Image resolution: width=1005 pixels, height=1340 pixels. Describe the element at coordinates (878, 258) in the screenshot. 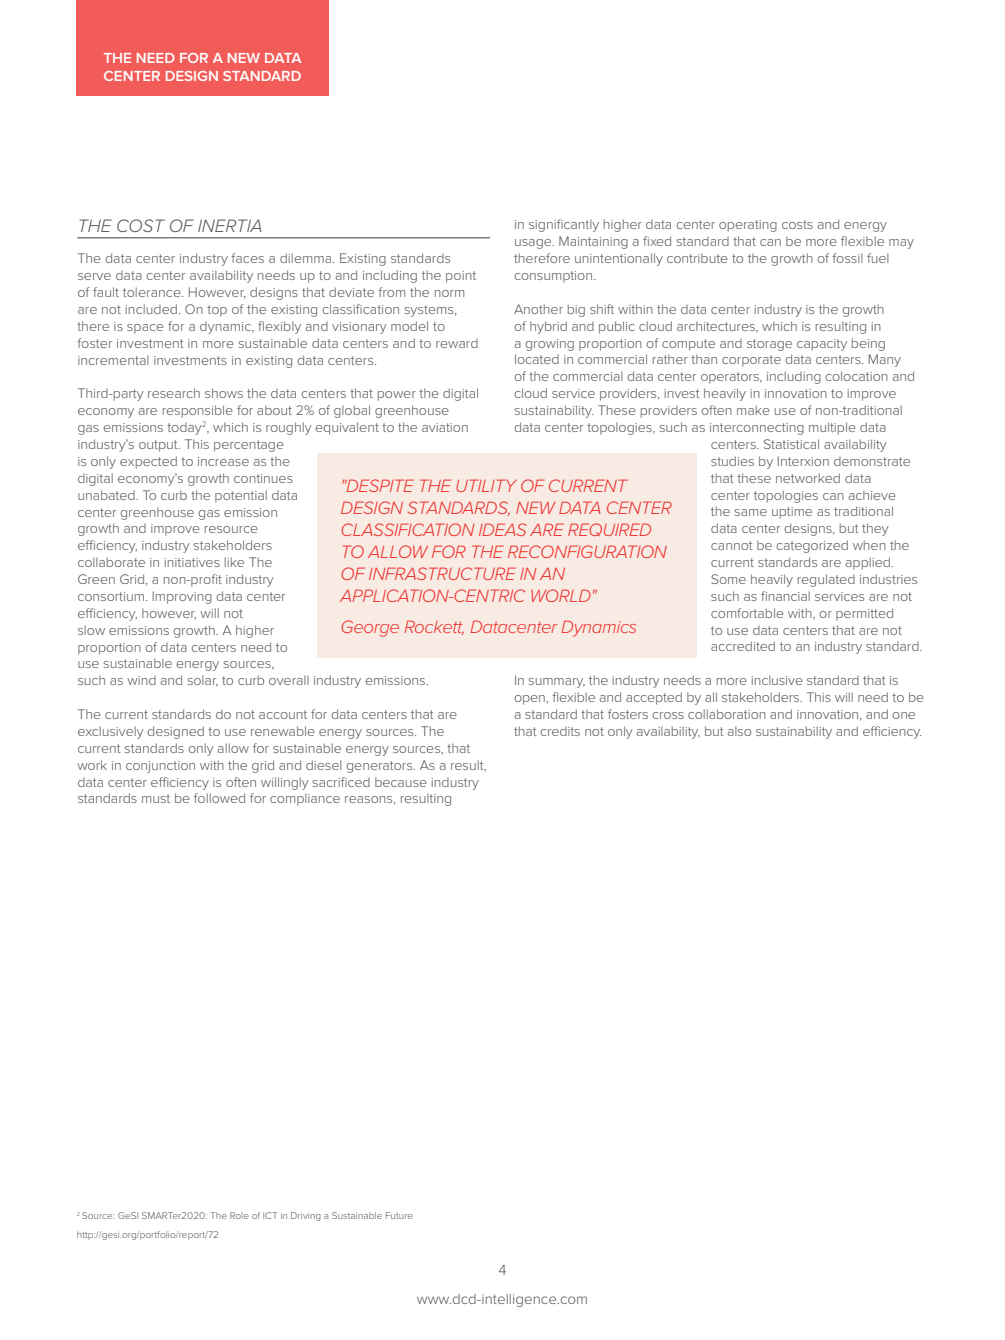

I see `fuel` at that location.
